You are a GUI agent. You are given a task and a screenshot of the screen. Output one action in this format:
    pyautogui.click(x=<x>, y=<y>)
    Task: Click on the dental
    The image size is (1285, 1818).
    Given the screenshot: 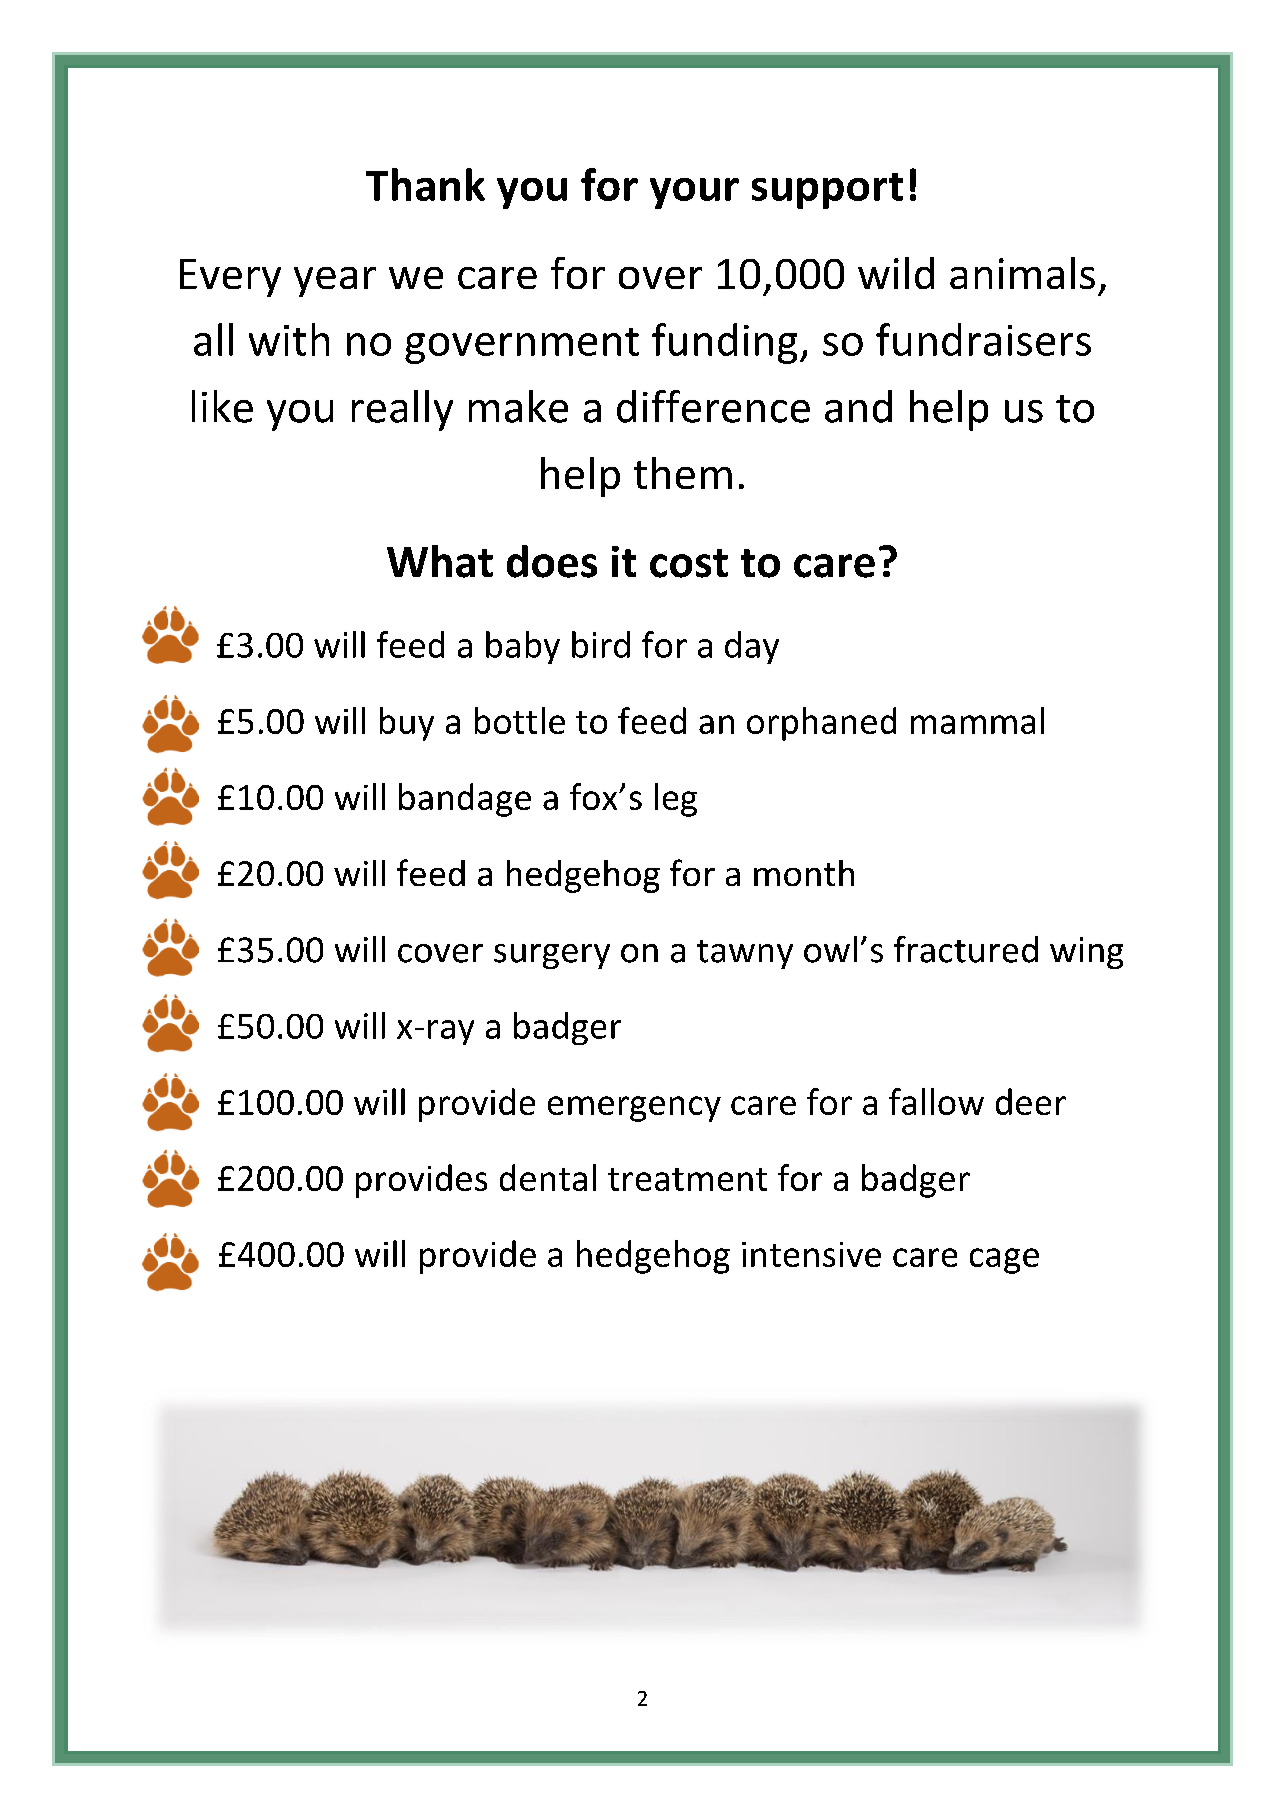 What is the action you would take?
    pyautogui.click(x=548, y=1177)
